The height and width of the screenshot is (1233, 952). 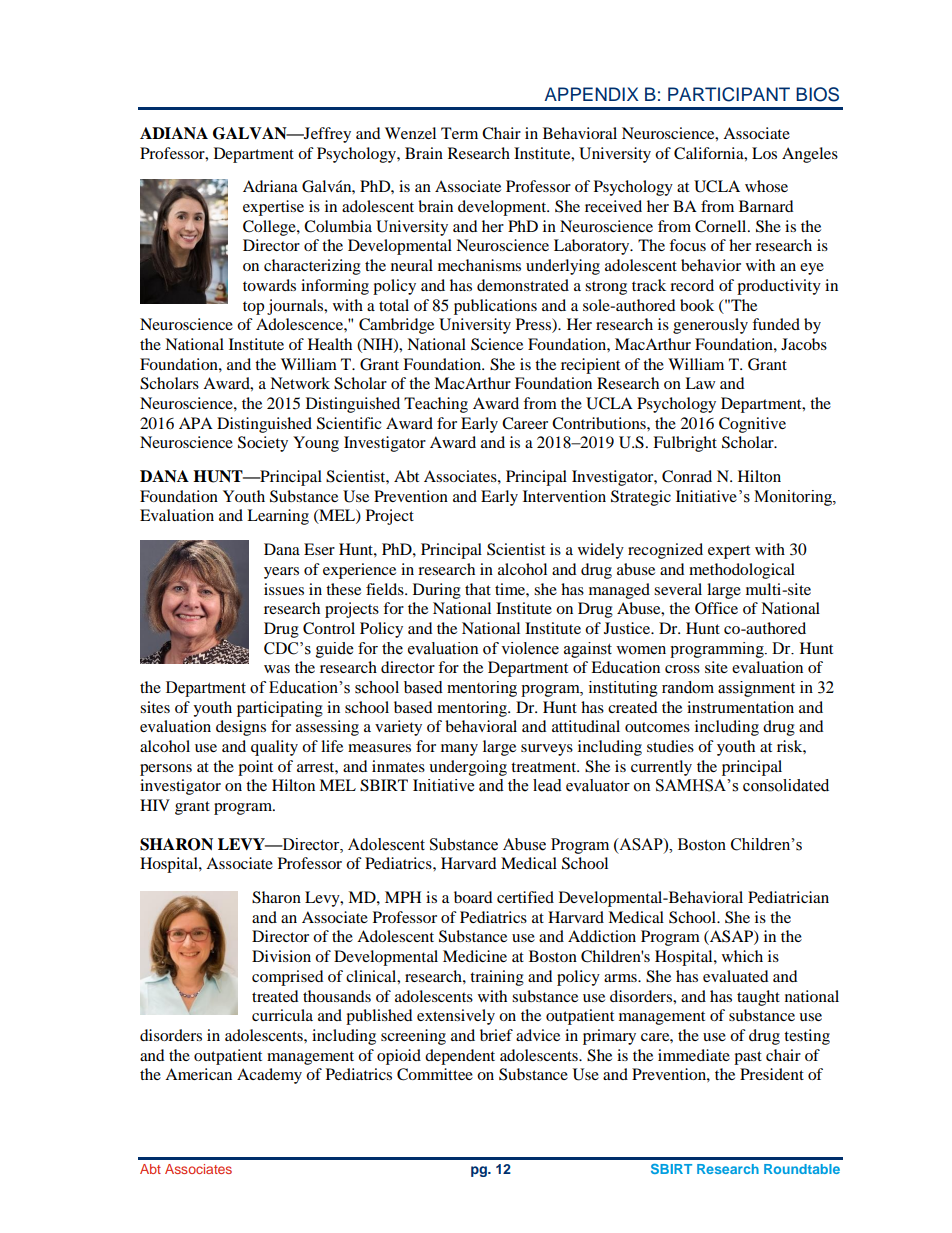 I want to click on Adriana, so click(x=270, y=186).
